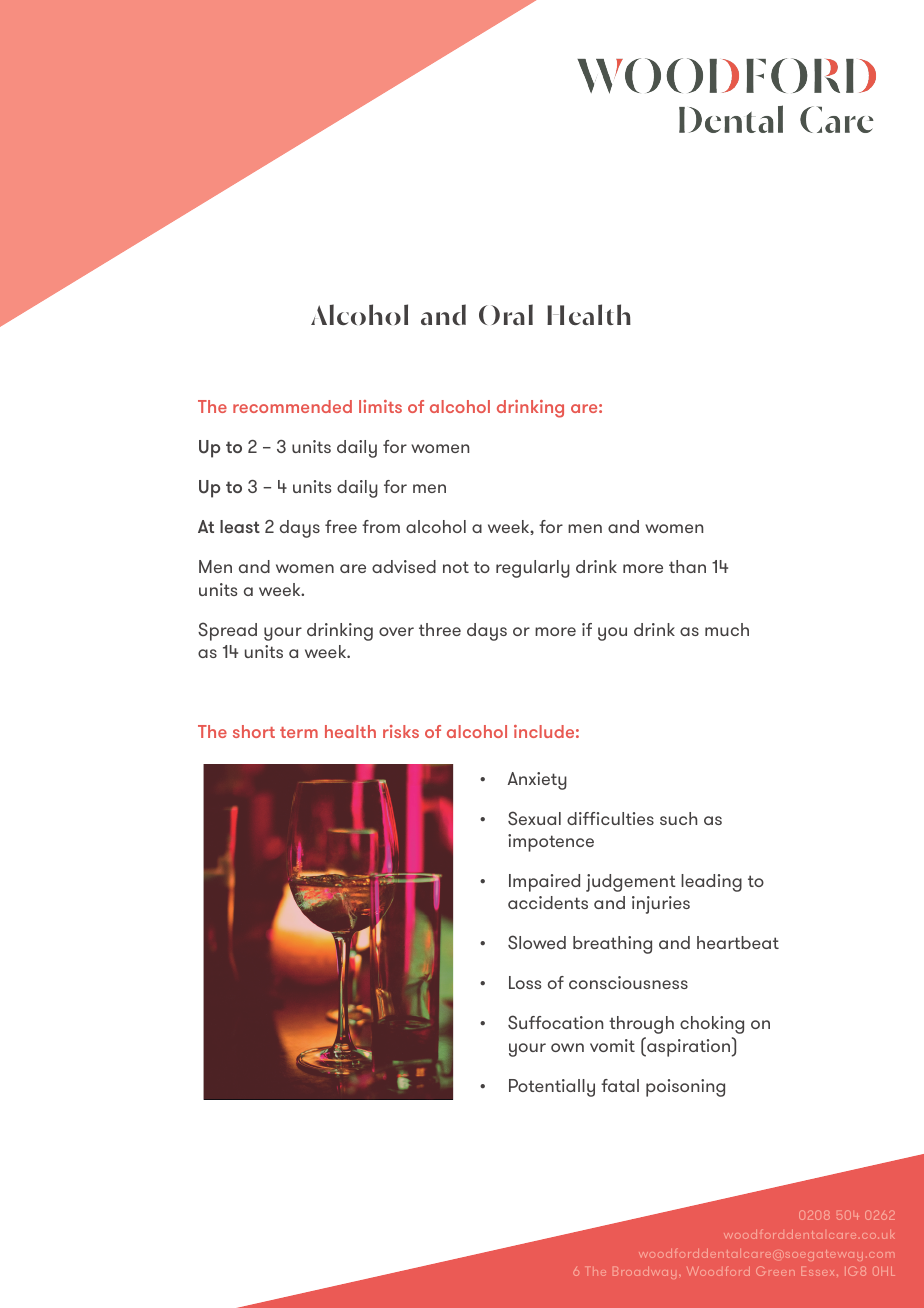 This document has width=924, height=1308. I want to click on term, so click(299, 732).
